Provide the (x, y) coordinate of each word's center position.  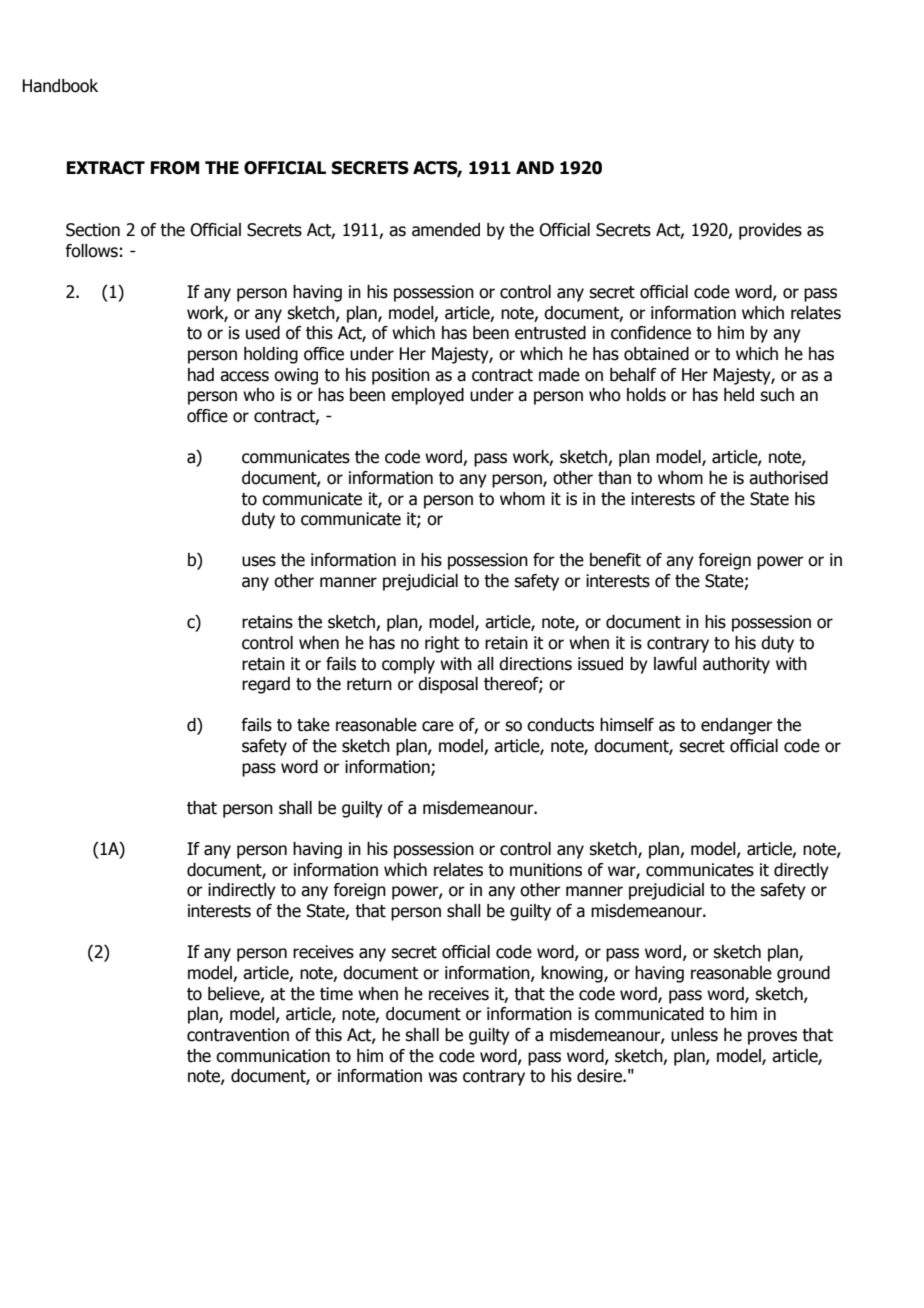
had (201, 375)
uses (259, 561)
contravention (238, 1035)
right (442, 644)
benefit (615, 560)
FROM (175, 168)
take (313, 725)
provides (770, 231)
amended (446, 230)
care (438, 726)
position (401, 376)
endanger (737, 726)
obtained (656, 354)
